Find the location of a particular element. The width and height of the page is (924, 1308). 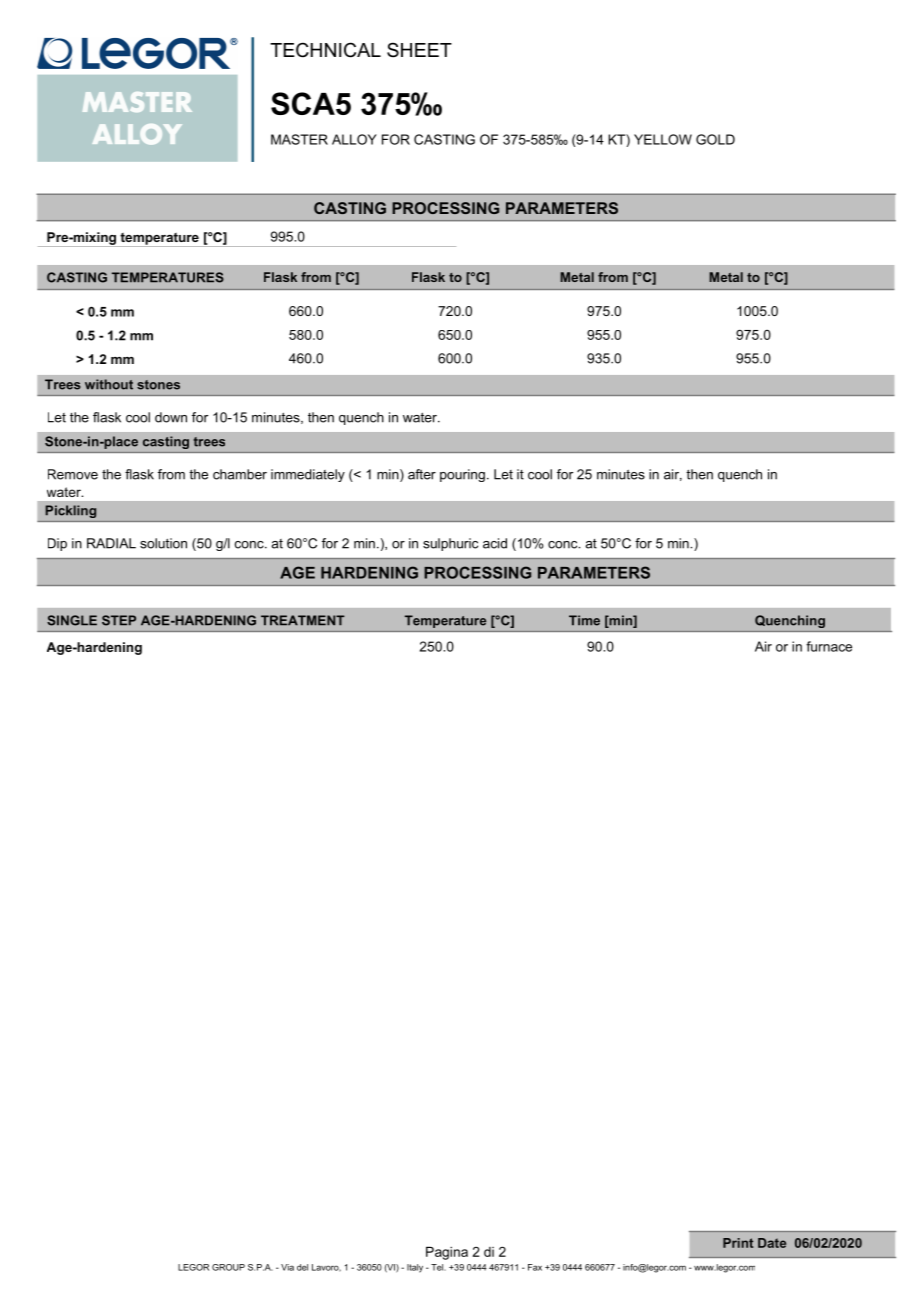

SHEET is located at coordinates (419, 50).
